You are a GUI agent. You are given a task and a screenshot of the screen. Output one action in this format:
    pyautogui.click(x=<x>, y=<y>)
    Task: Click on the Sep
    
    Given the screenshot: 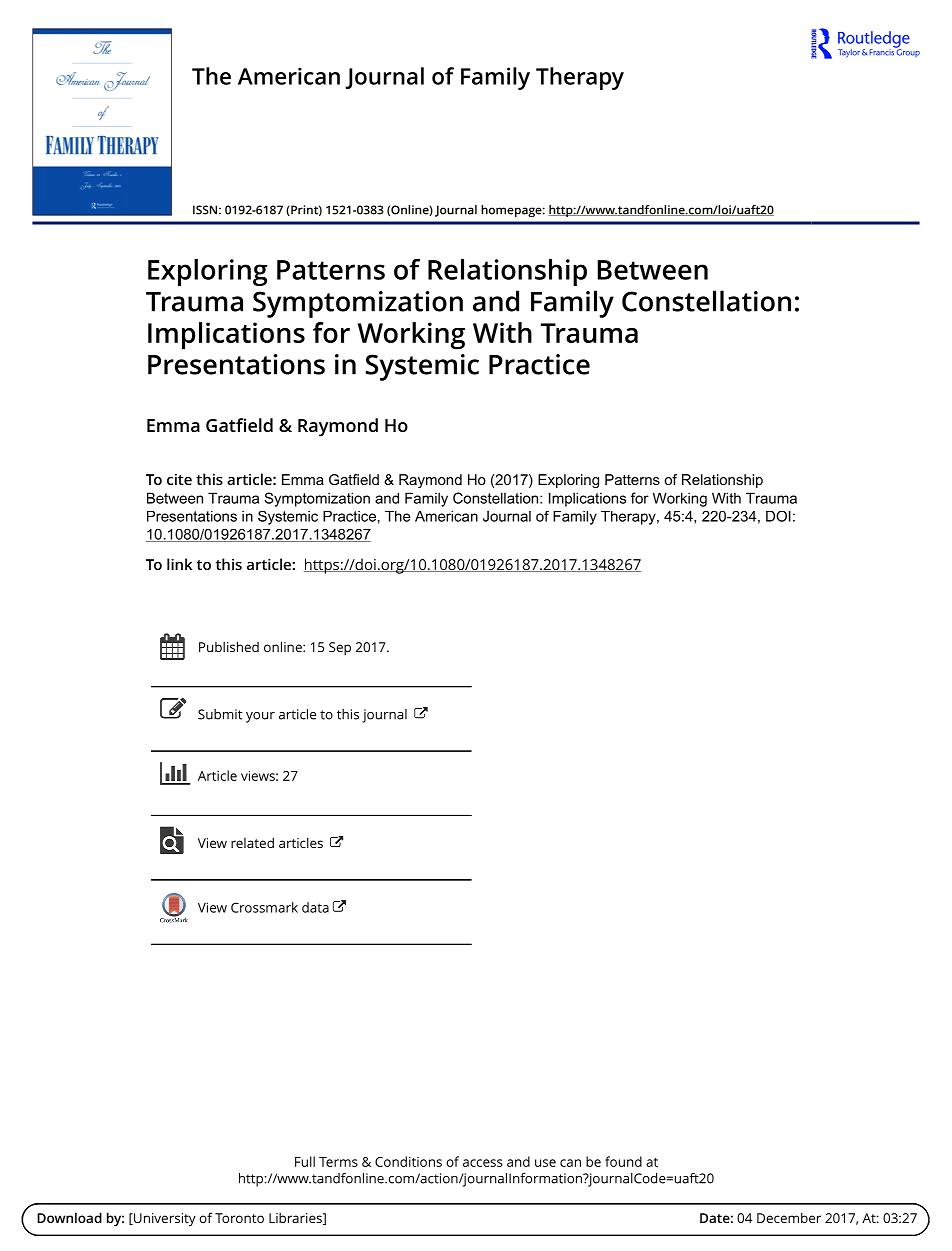 What is the action you would take?
    pyautogui.click(x=340, y=648)
